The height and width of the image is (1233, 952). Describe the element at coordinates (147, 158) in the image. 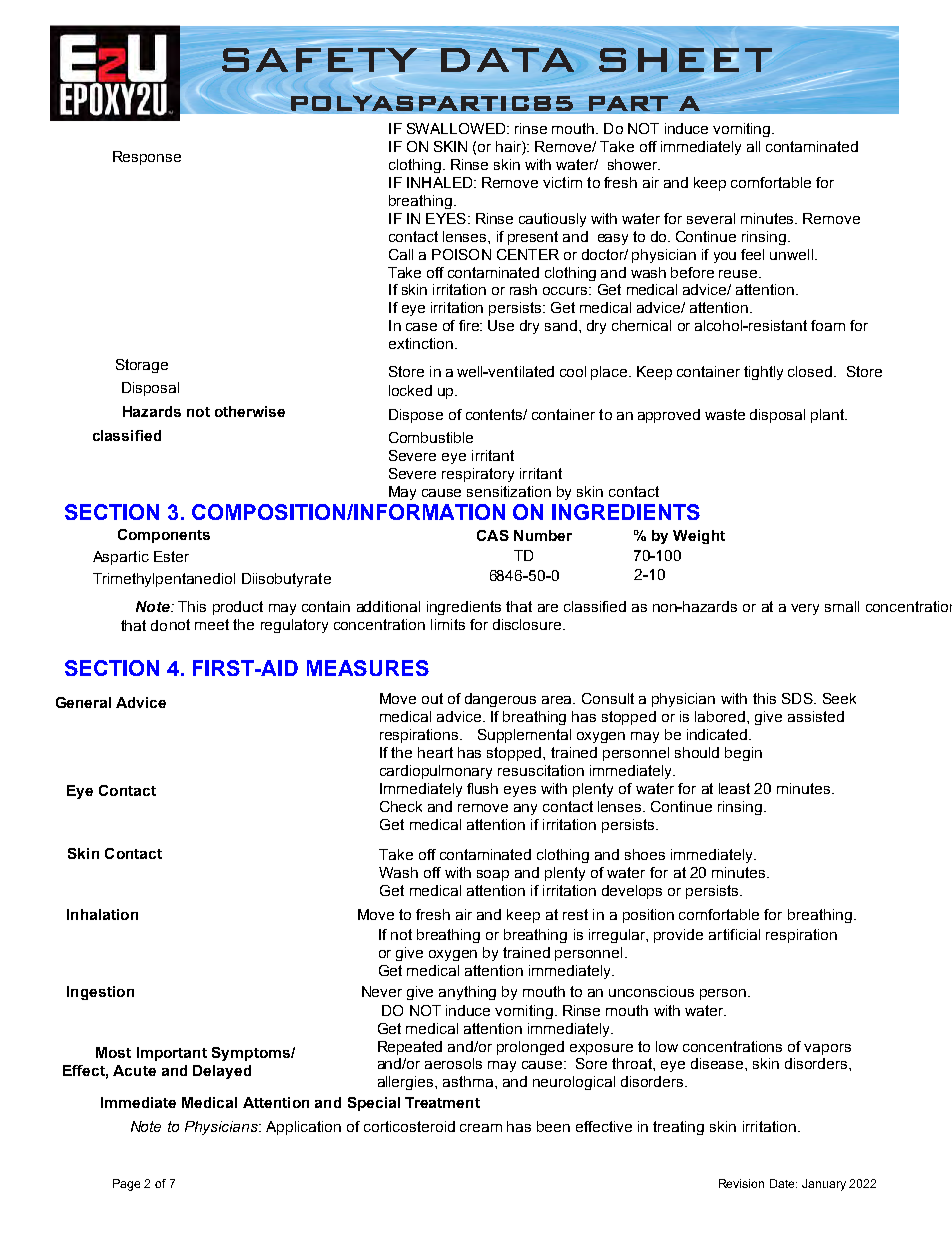

I see `Response` at that location.
